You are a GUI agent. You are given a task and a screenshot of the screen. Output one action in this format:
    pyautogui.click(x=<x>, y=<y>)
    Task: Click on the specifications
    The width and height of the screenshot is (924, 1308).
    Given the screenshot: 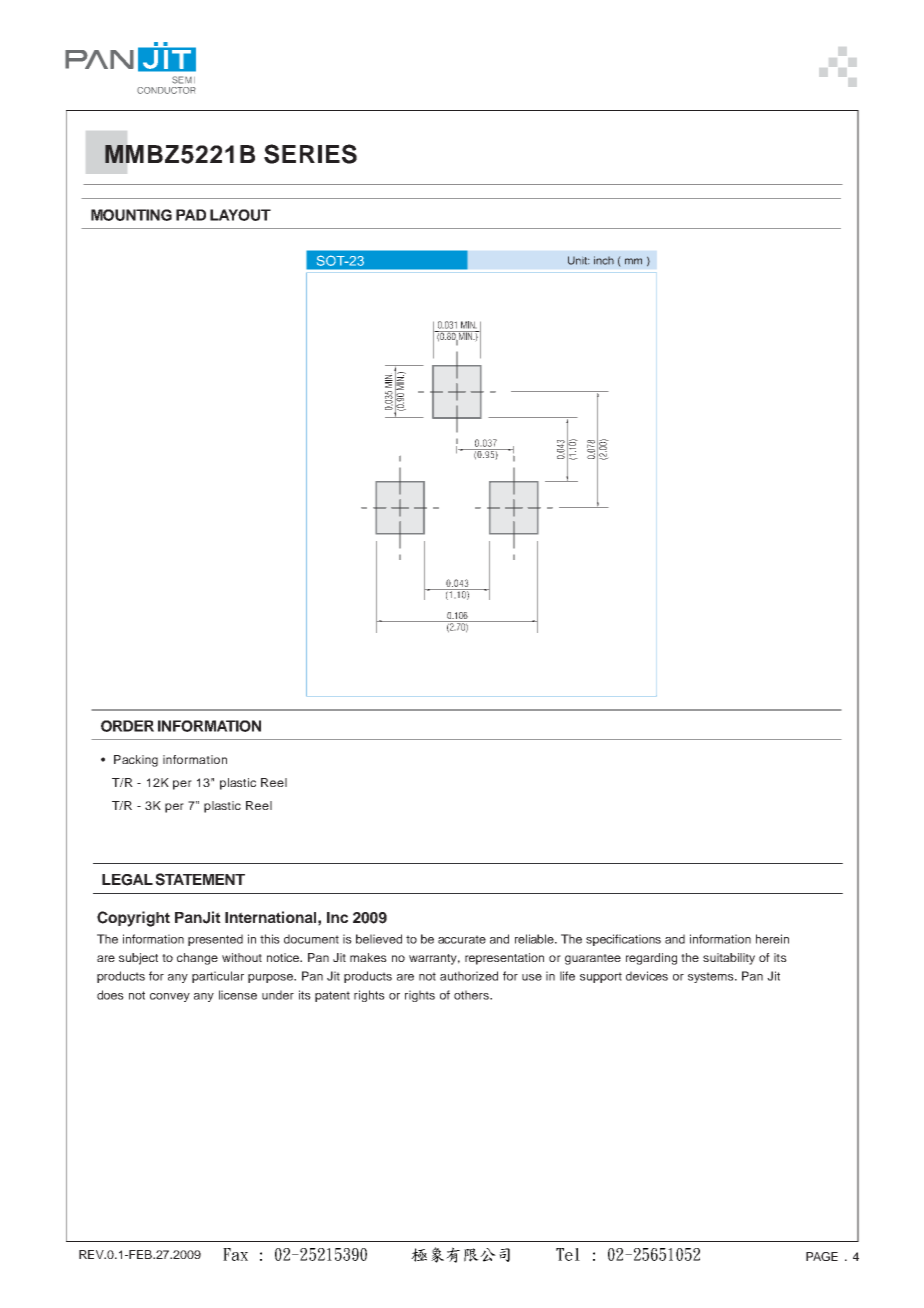 What is the action you would take?
    pyautogui.click(x=623, y=940)
